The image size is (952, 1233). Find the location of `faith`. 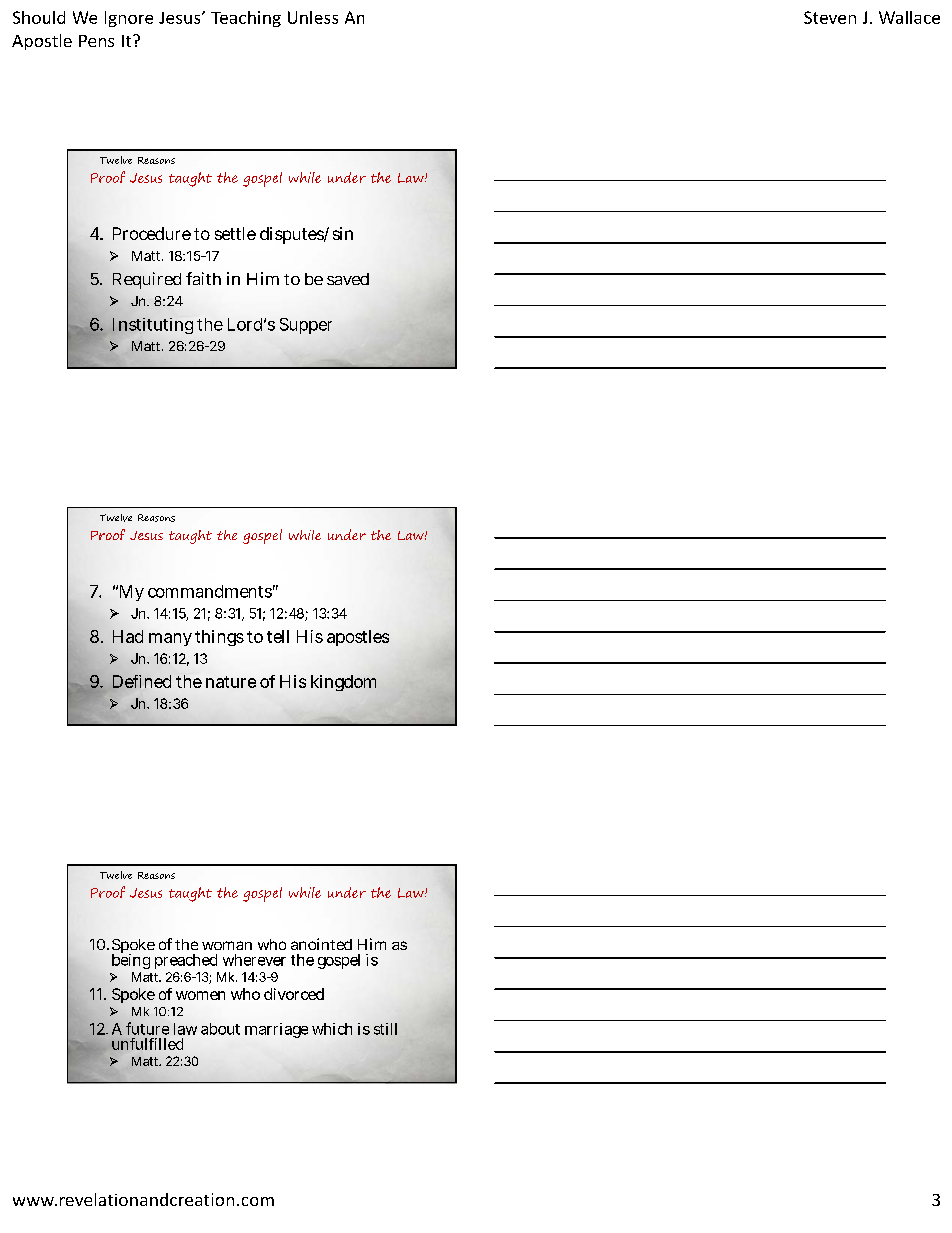

faith is located at coordinates (203, 278).
